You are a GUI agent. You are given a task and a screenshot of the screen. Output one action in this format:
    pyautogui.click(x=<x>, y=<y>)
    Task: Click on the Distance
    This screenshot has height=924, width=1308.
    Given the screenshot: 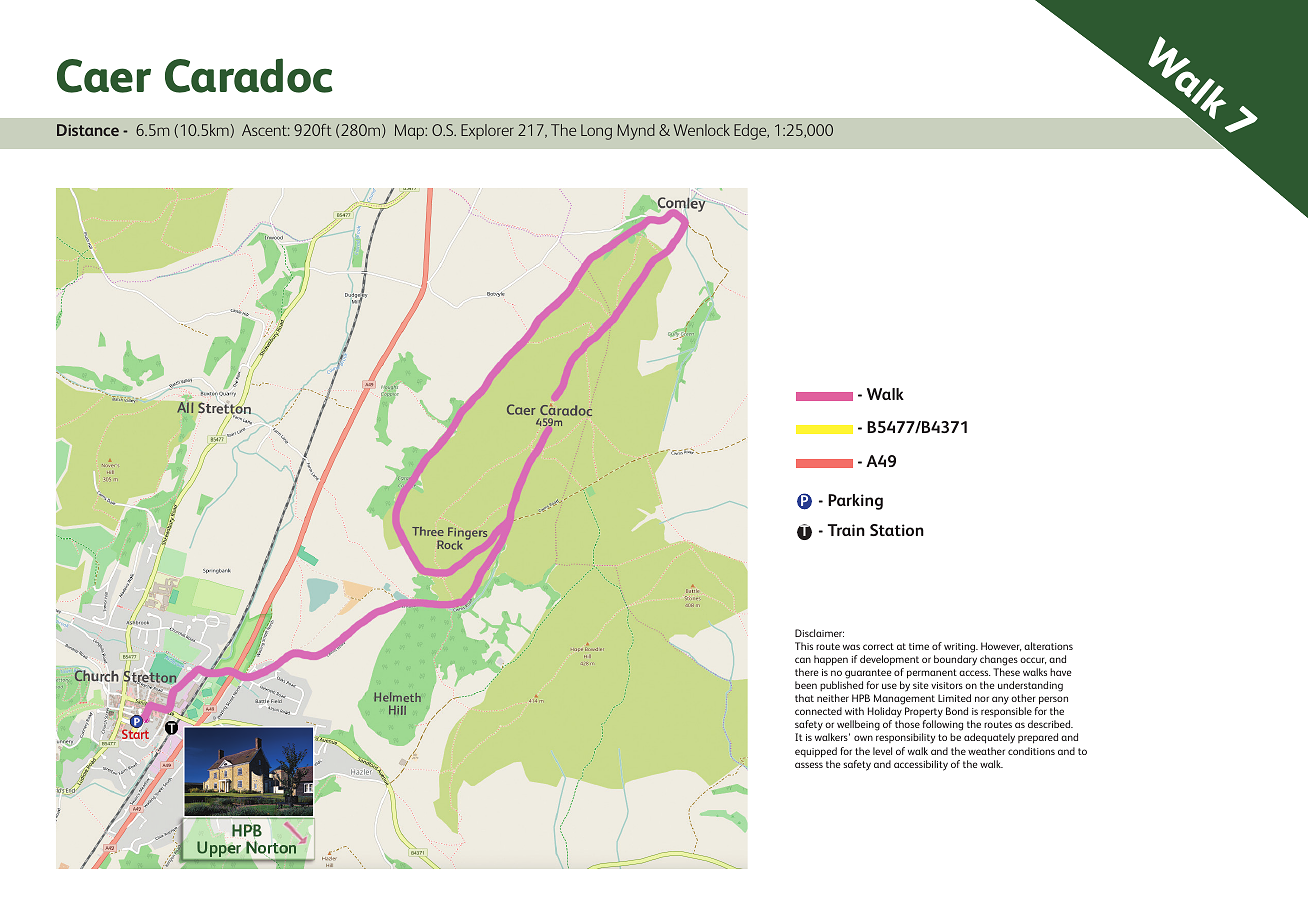 What is the action you would take?
    pyautogui.click(x=88, y=130)
